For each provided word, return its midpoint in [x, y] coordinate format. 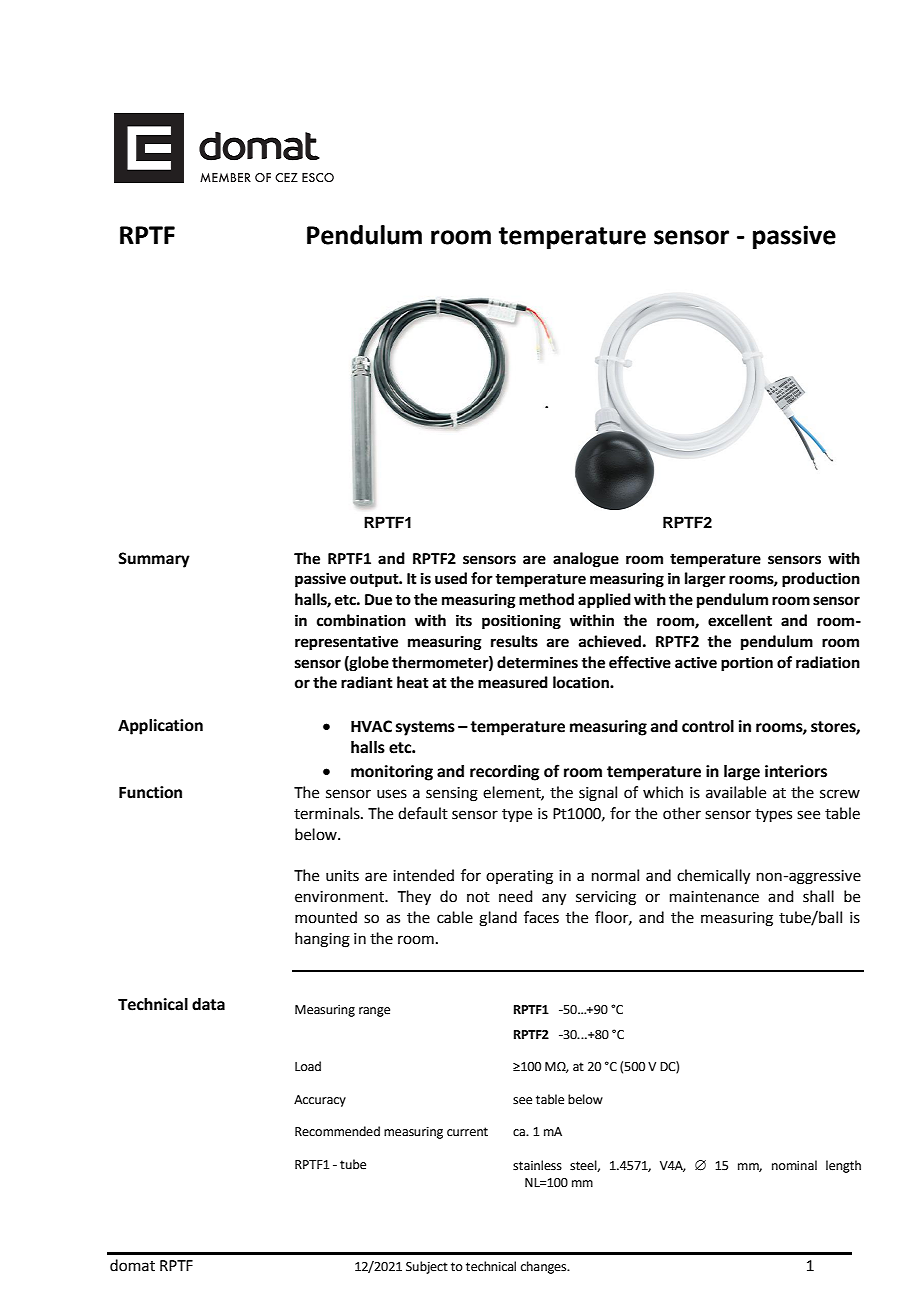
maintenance [714, 897]
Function [150, 792]
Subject [427, 1267]
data [208, 1004]
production [821, 580]
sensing [452, 794]
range [374, 1012]
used [451, 578]
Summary [154, 560]
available [736, 792]
